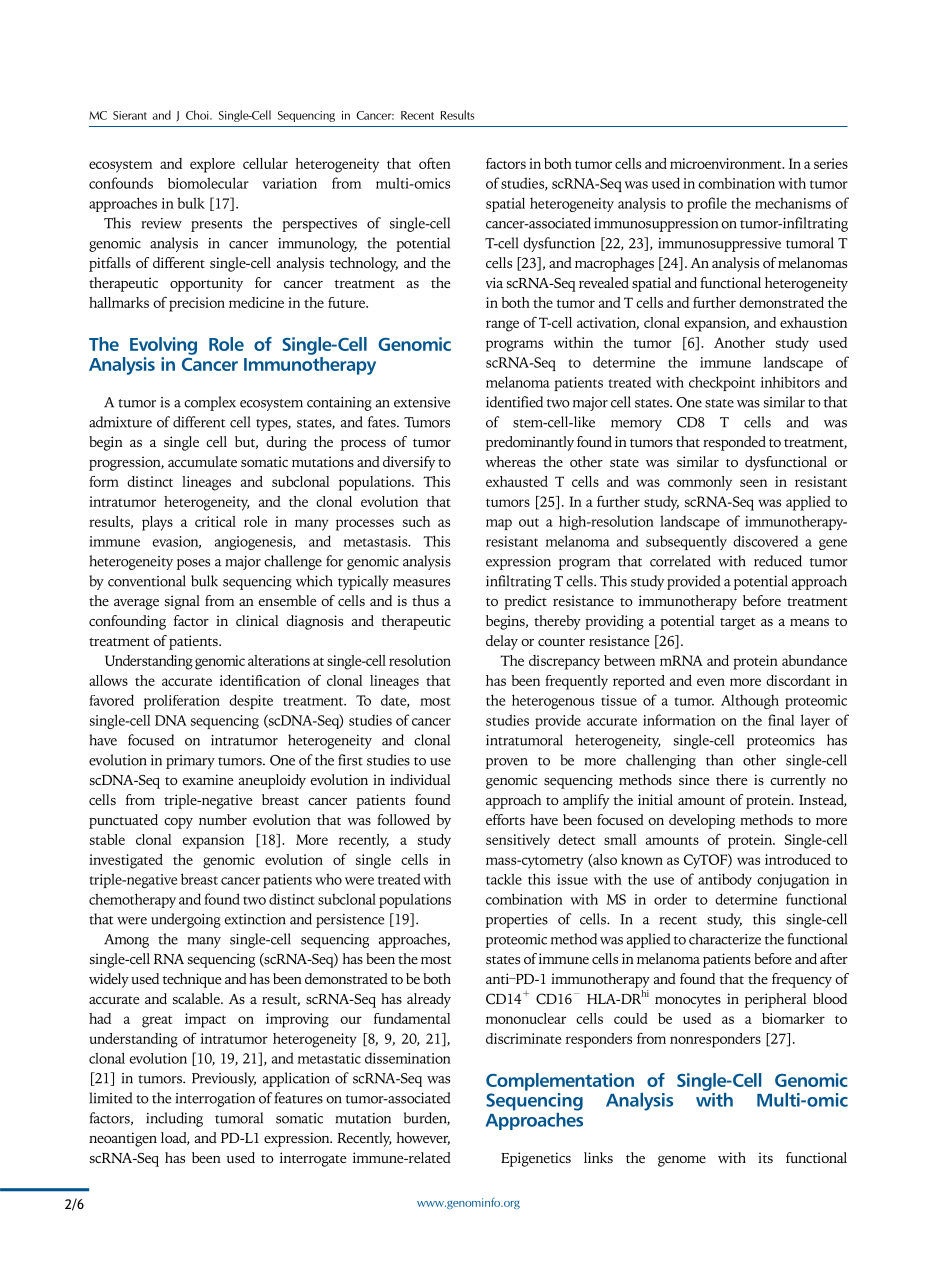 This document has height=1288, width=936. I want to click on copy, so click(178, 823).
